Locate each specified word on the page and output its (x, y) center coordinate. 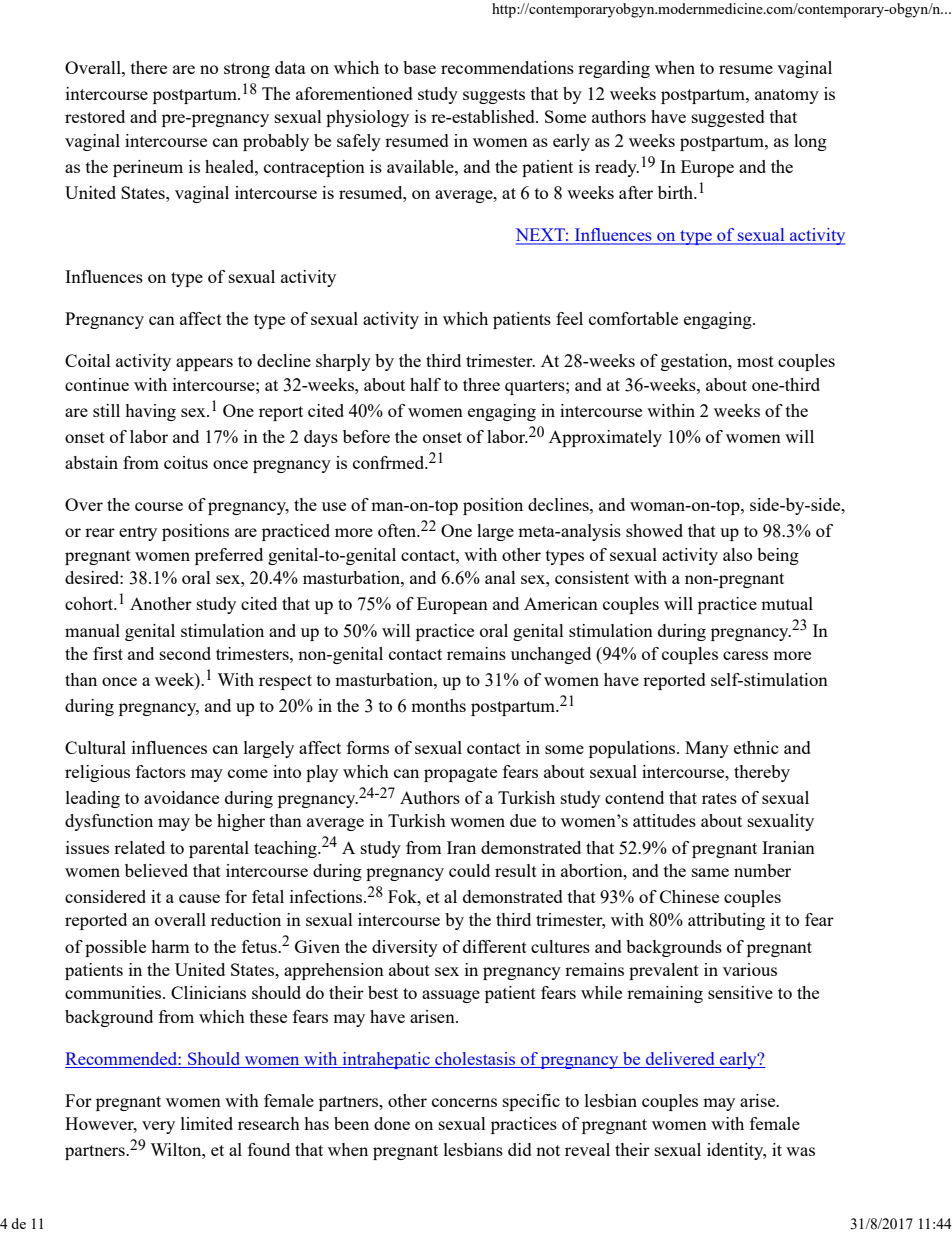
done (392, 1123)
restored (95, 116)
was (800, 1151)
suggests (494, 96)
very (158, 1127)
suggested (728, 118)
